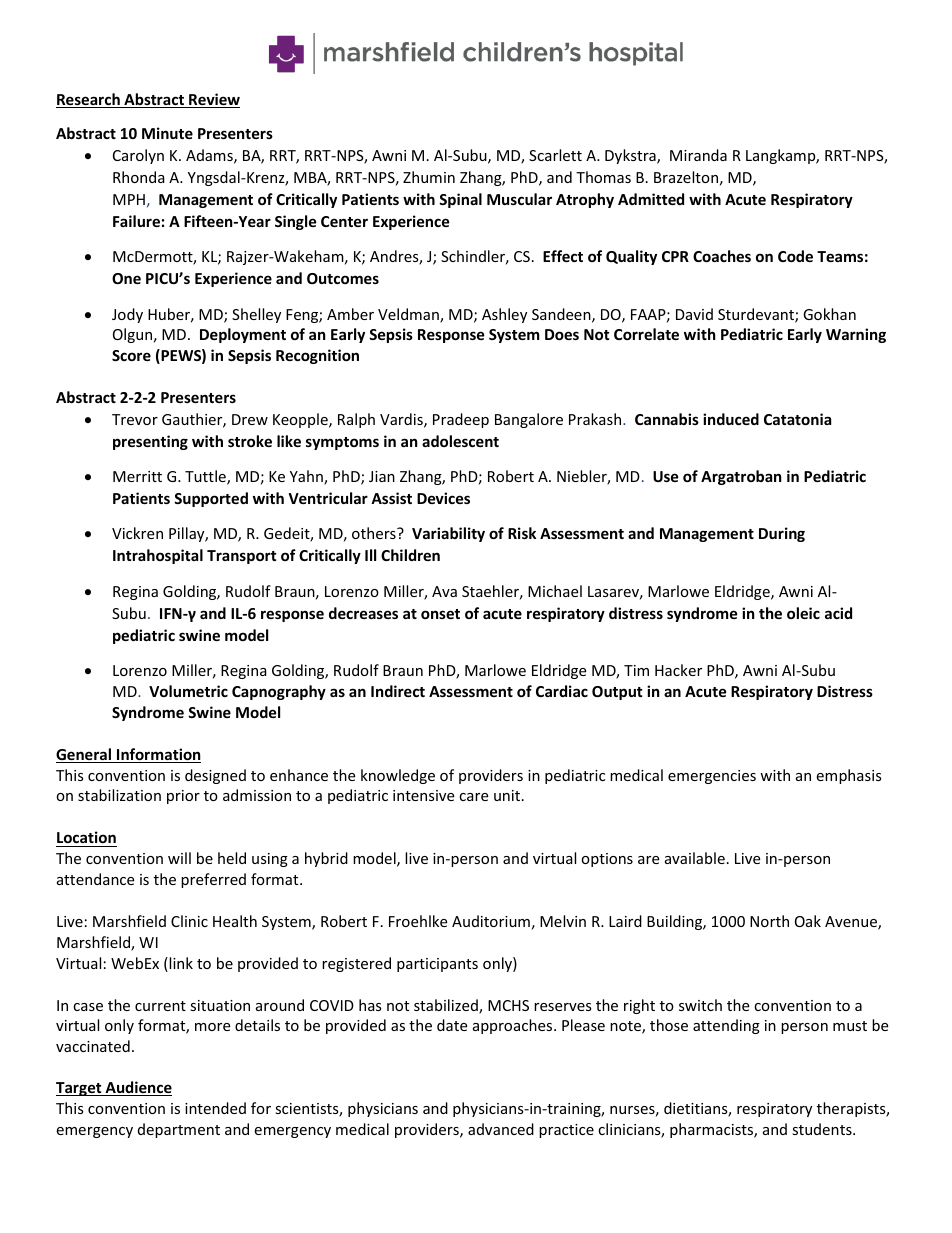 Image resolution: width=952 pixels, height=1233 pixels. Describe the element at coordinates (473, 797) in the screenshot. I see `care` at that location.
